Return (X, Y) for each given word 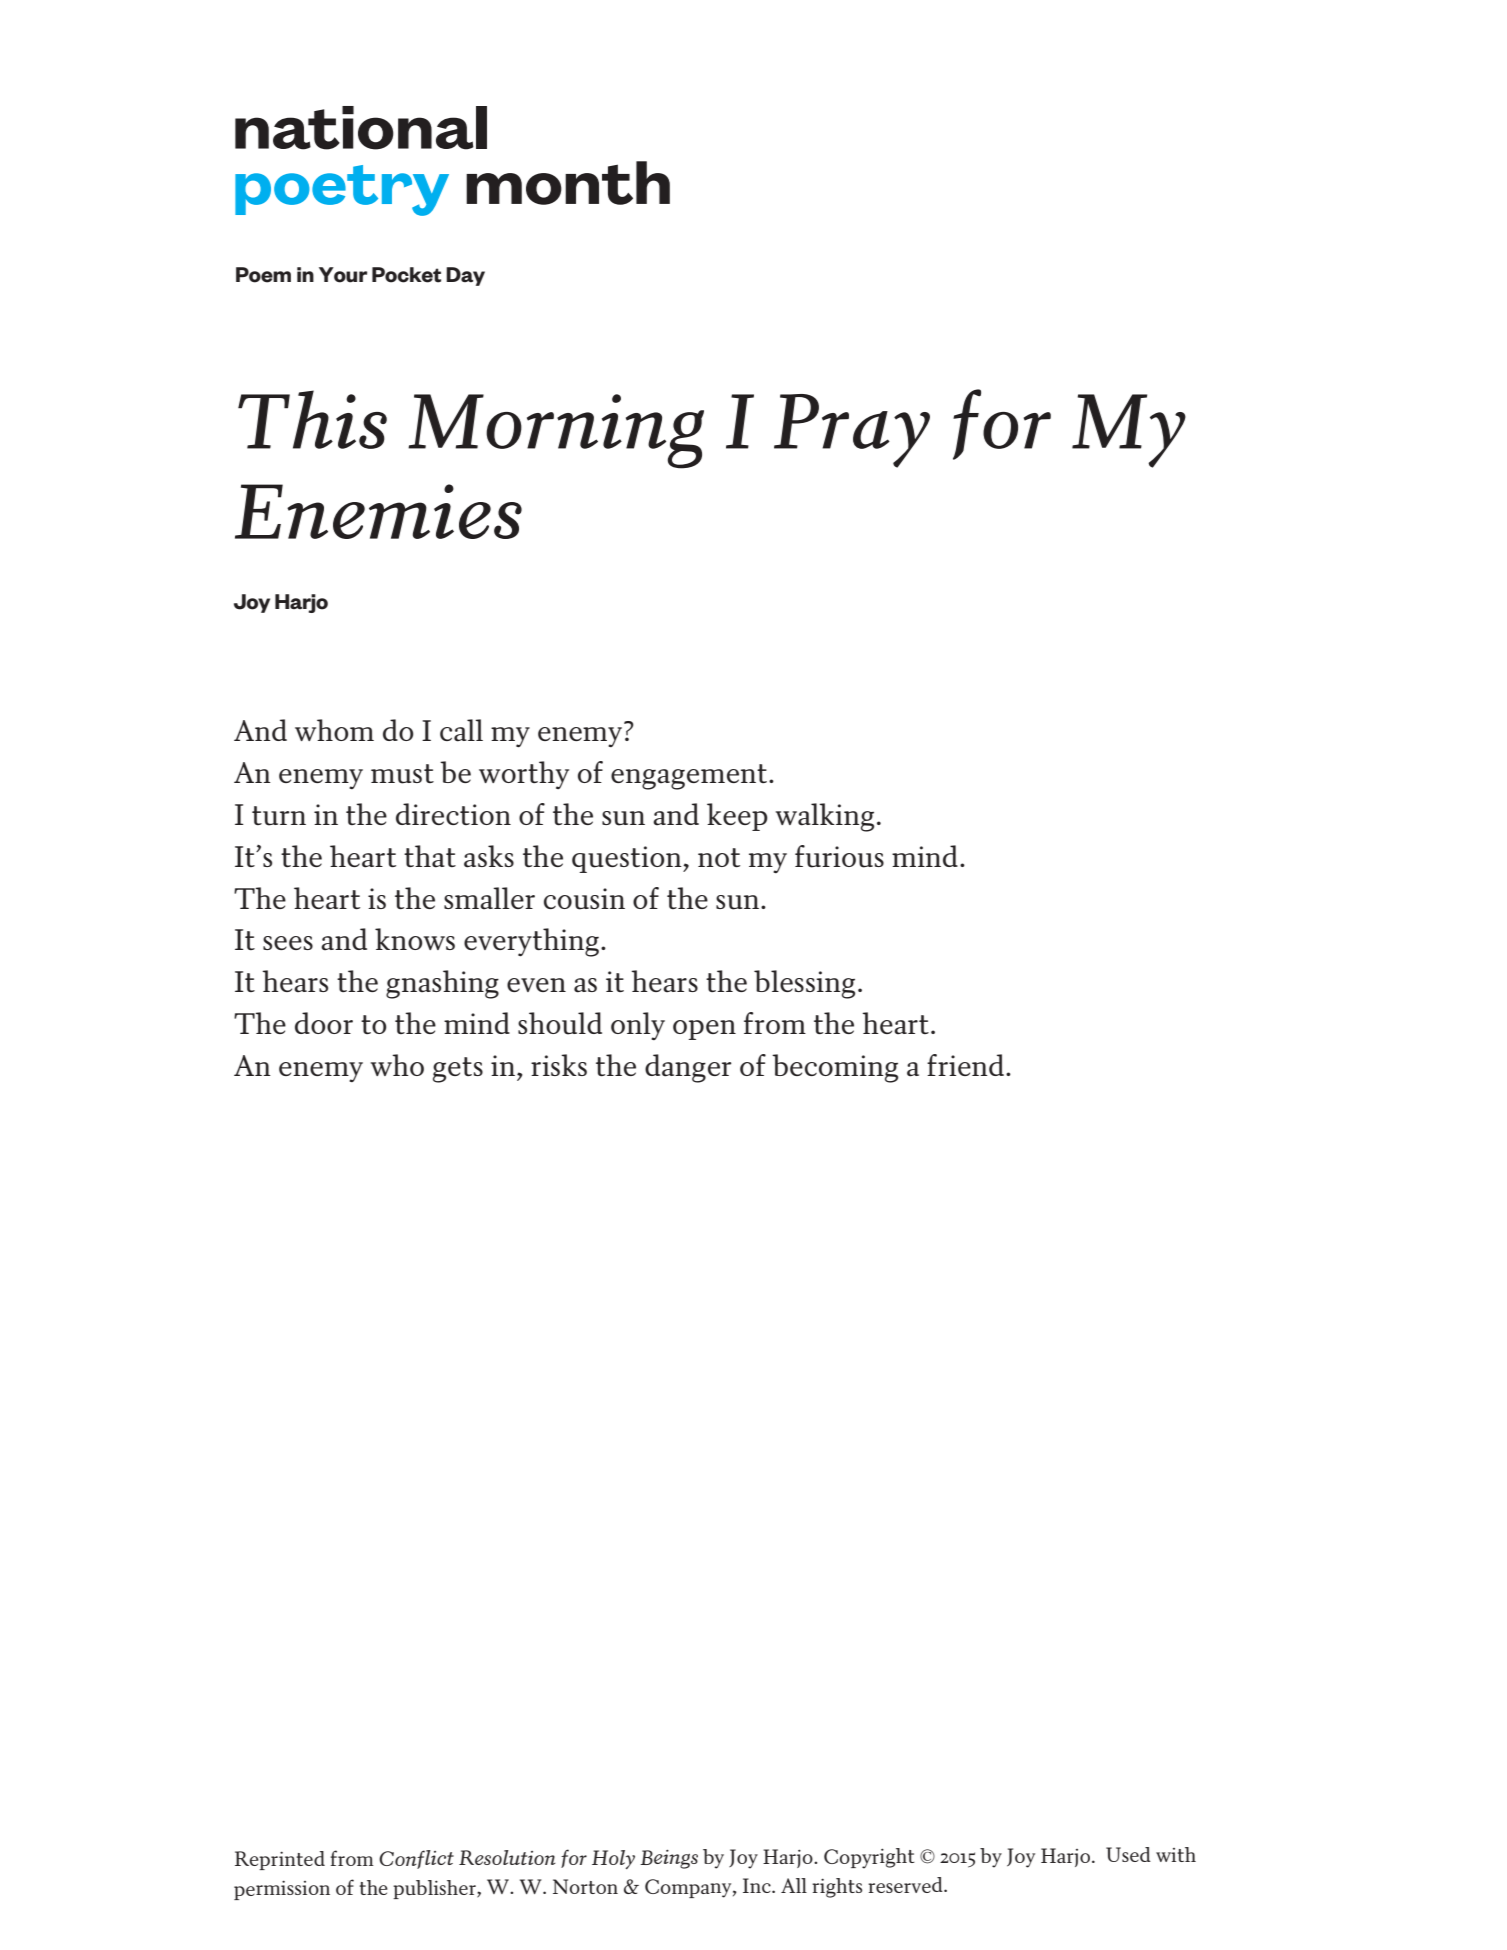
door (324, 1023)
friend (967, 1065)
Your (343, 275)
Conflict (416, 1859)
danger (688, 1068)
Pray (852, 431)
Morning (556, 431)
